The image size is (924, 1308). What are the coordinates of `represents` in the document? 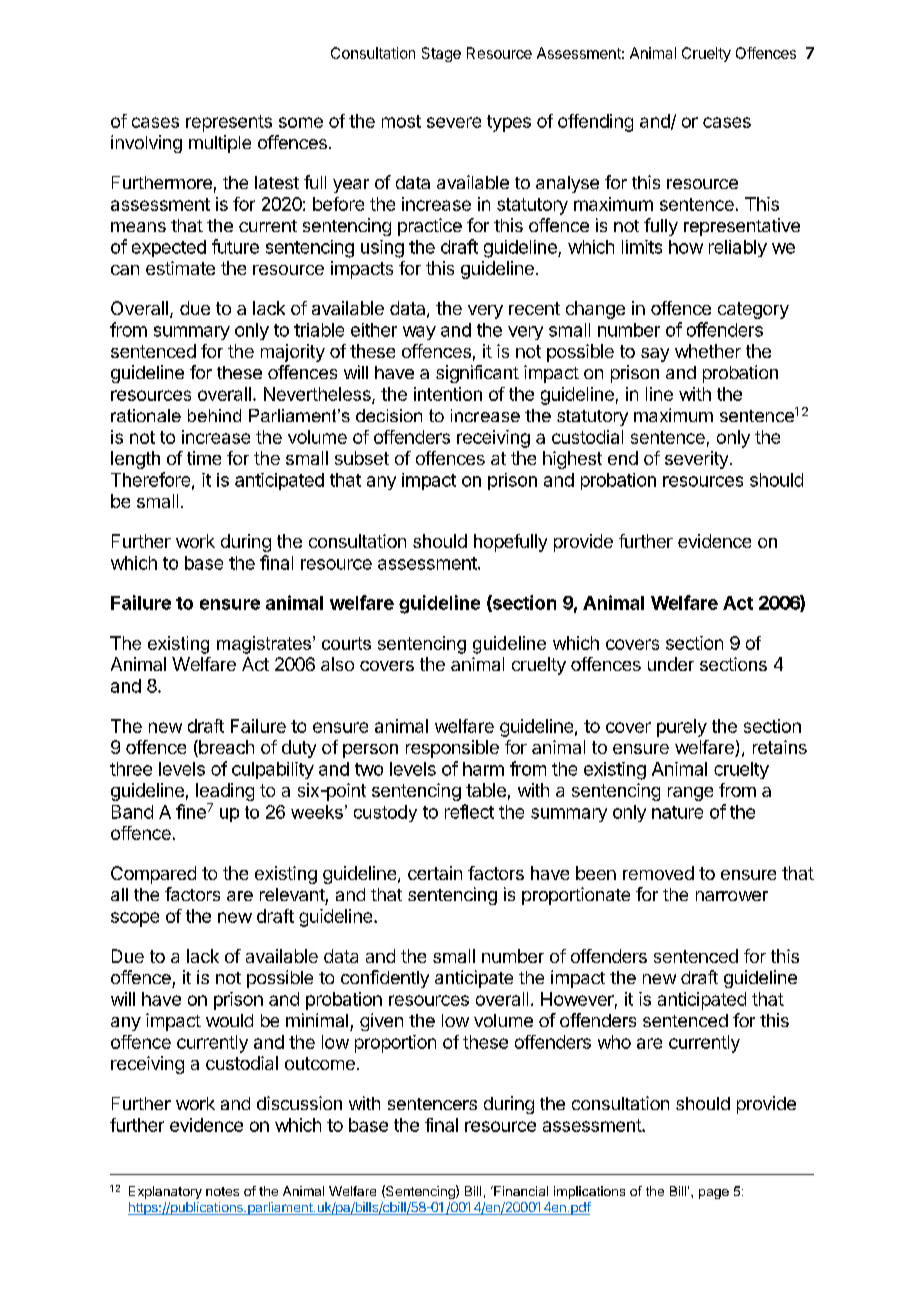 It's located at (229, 123).
